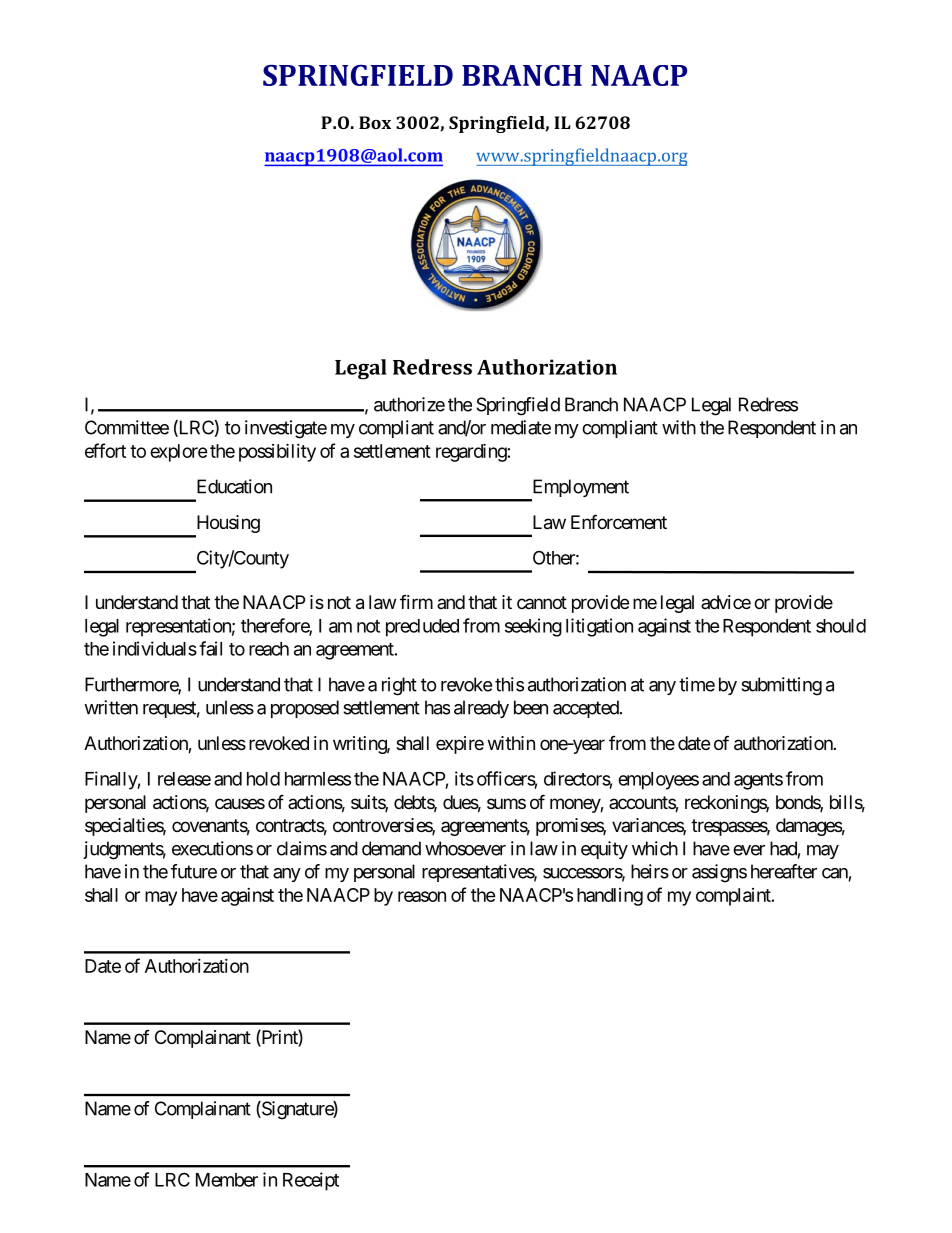 The width and height of the screenshot is (952, 1233). Describe the element at coordinates (579, 489) in the screenshot. I see `Employment` at that location.
